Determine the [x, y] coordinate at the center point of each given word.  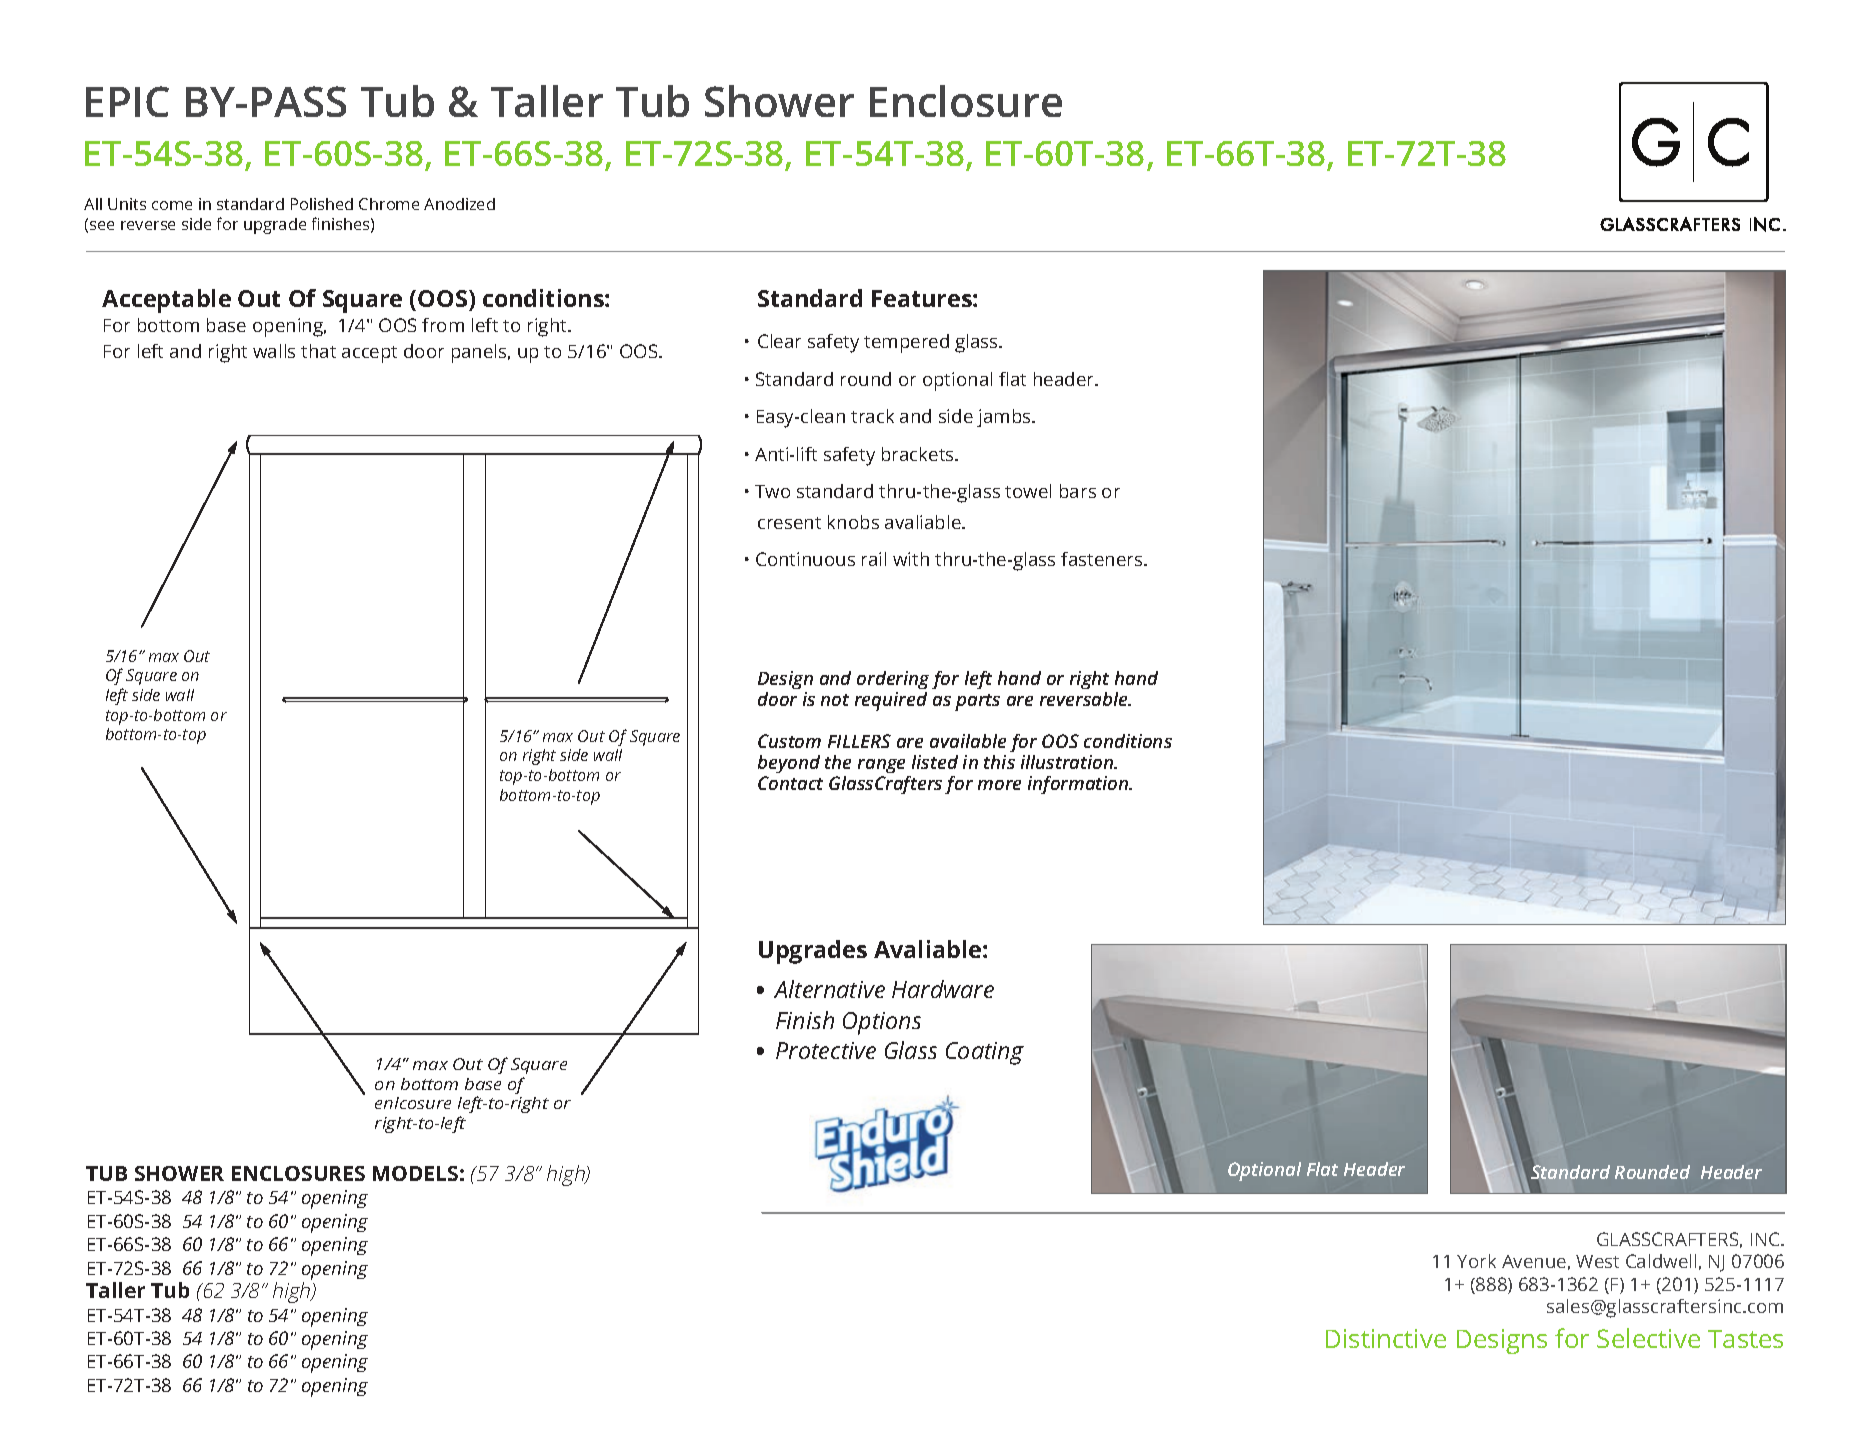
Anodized [459, 204]
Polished [322, 204]
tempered [906, 343]
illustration [1068, 762]
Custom [789, 741]
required [891, 701]
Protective [826, 1050]
